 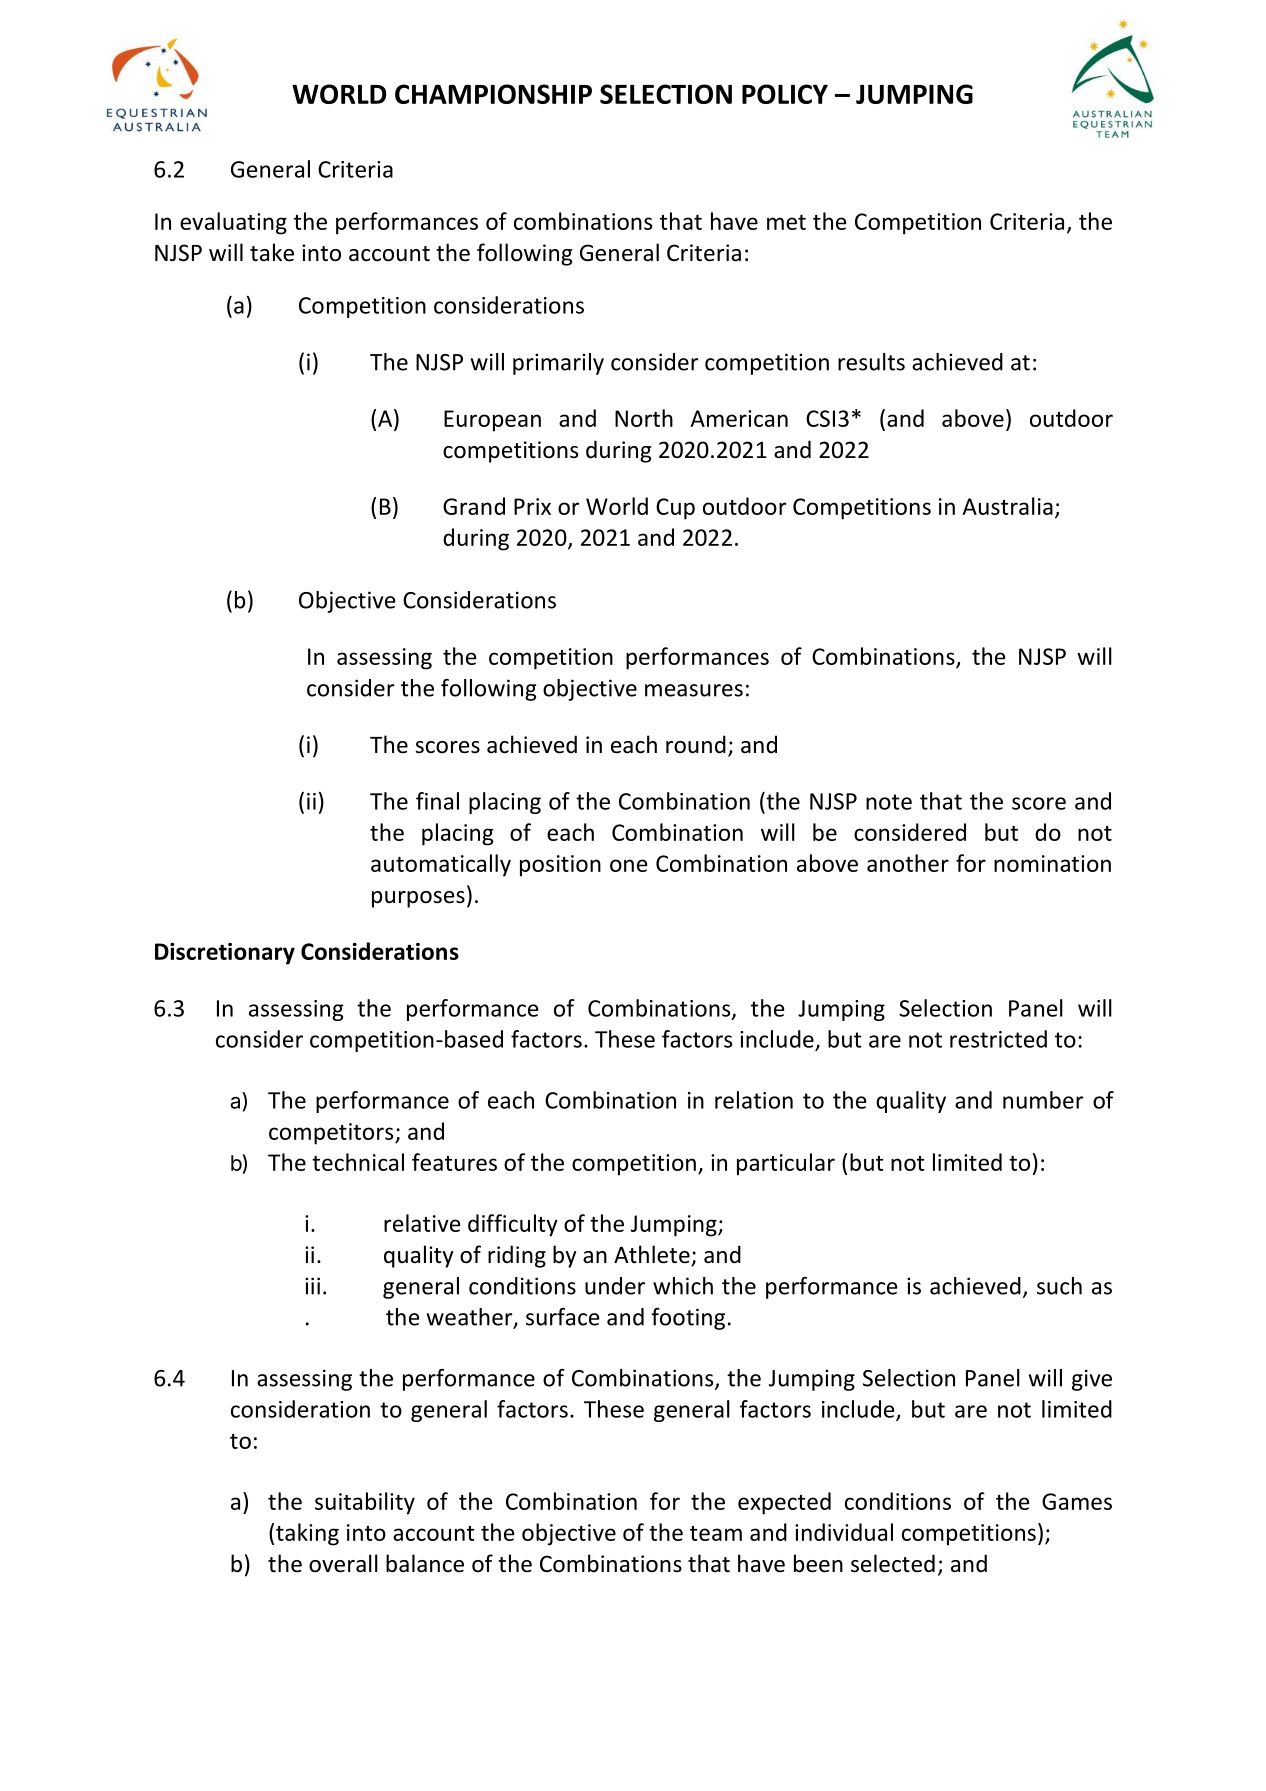 I want to click on such, so click(x=1059, y=1286).
